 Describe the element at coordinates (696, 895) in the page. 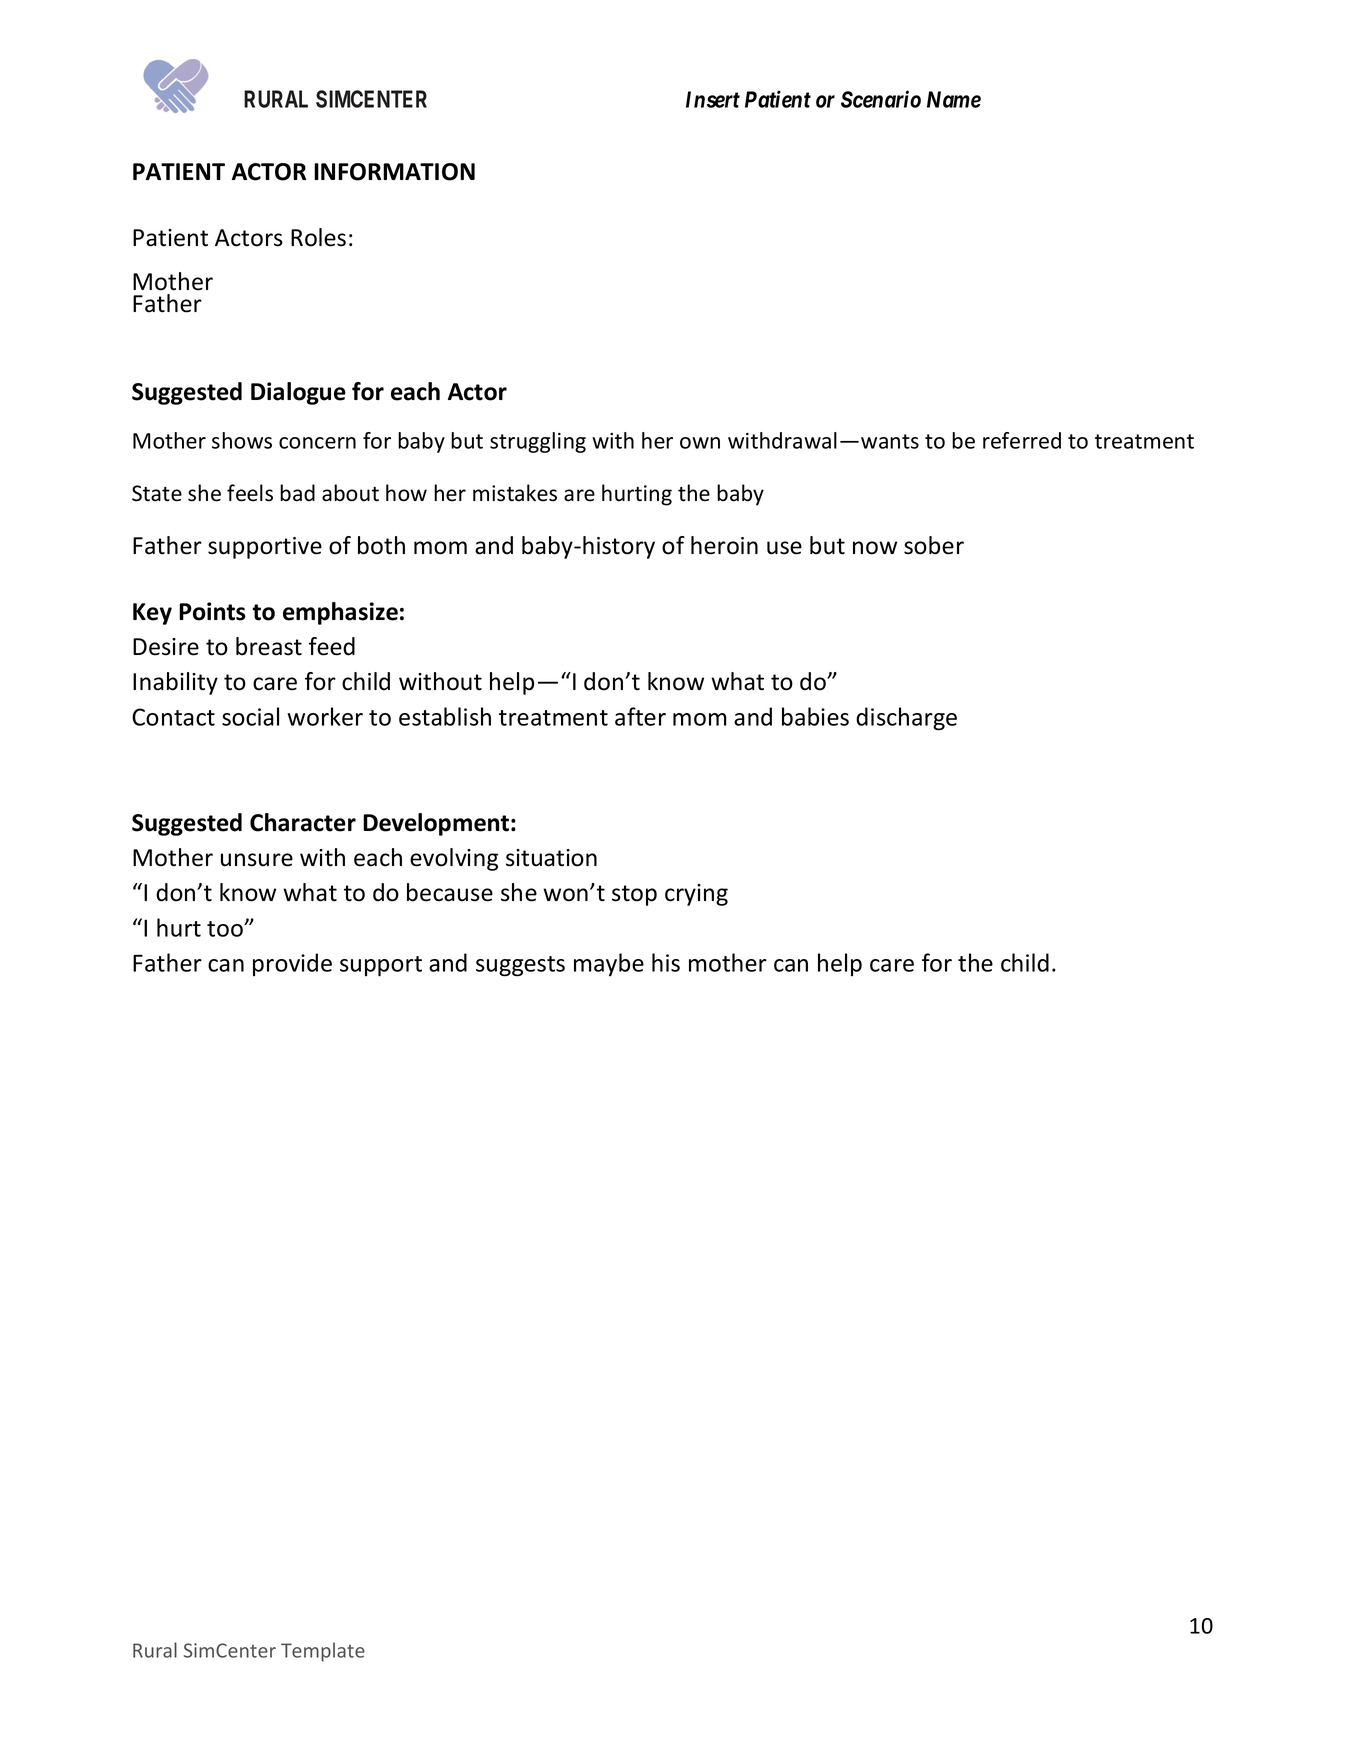

I see `crying` at that location.
